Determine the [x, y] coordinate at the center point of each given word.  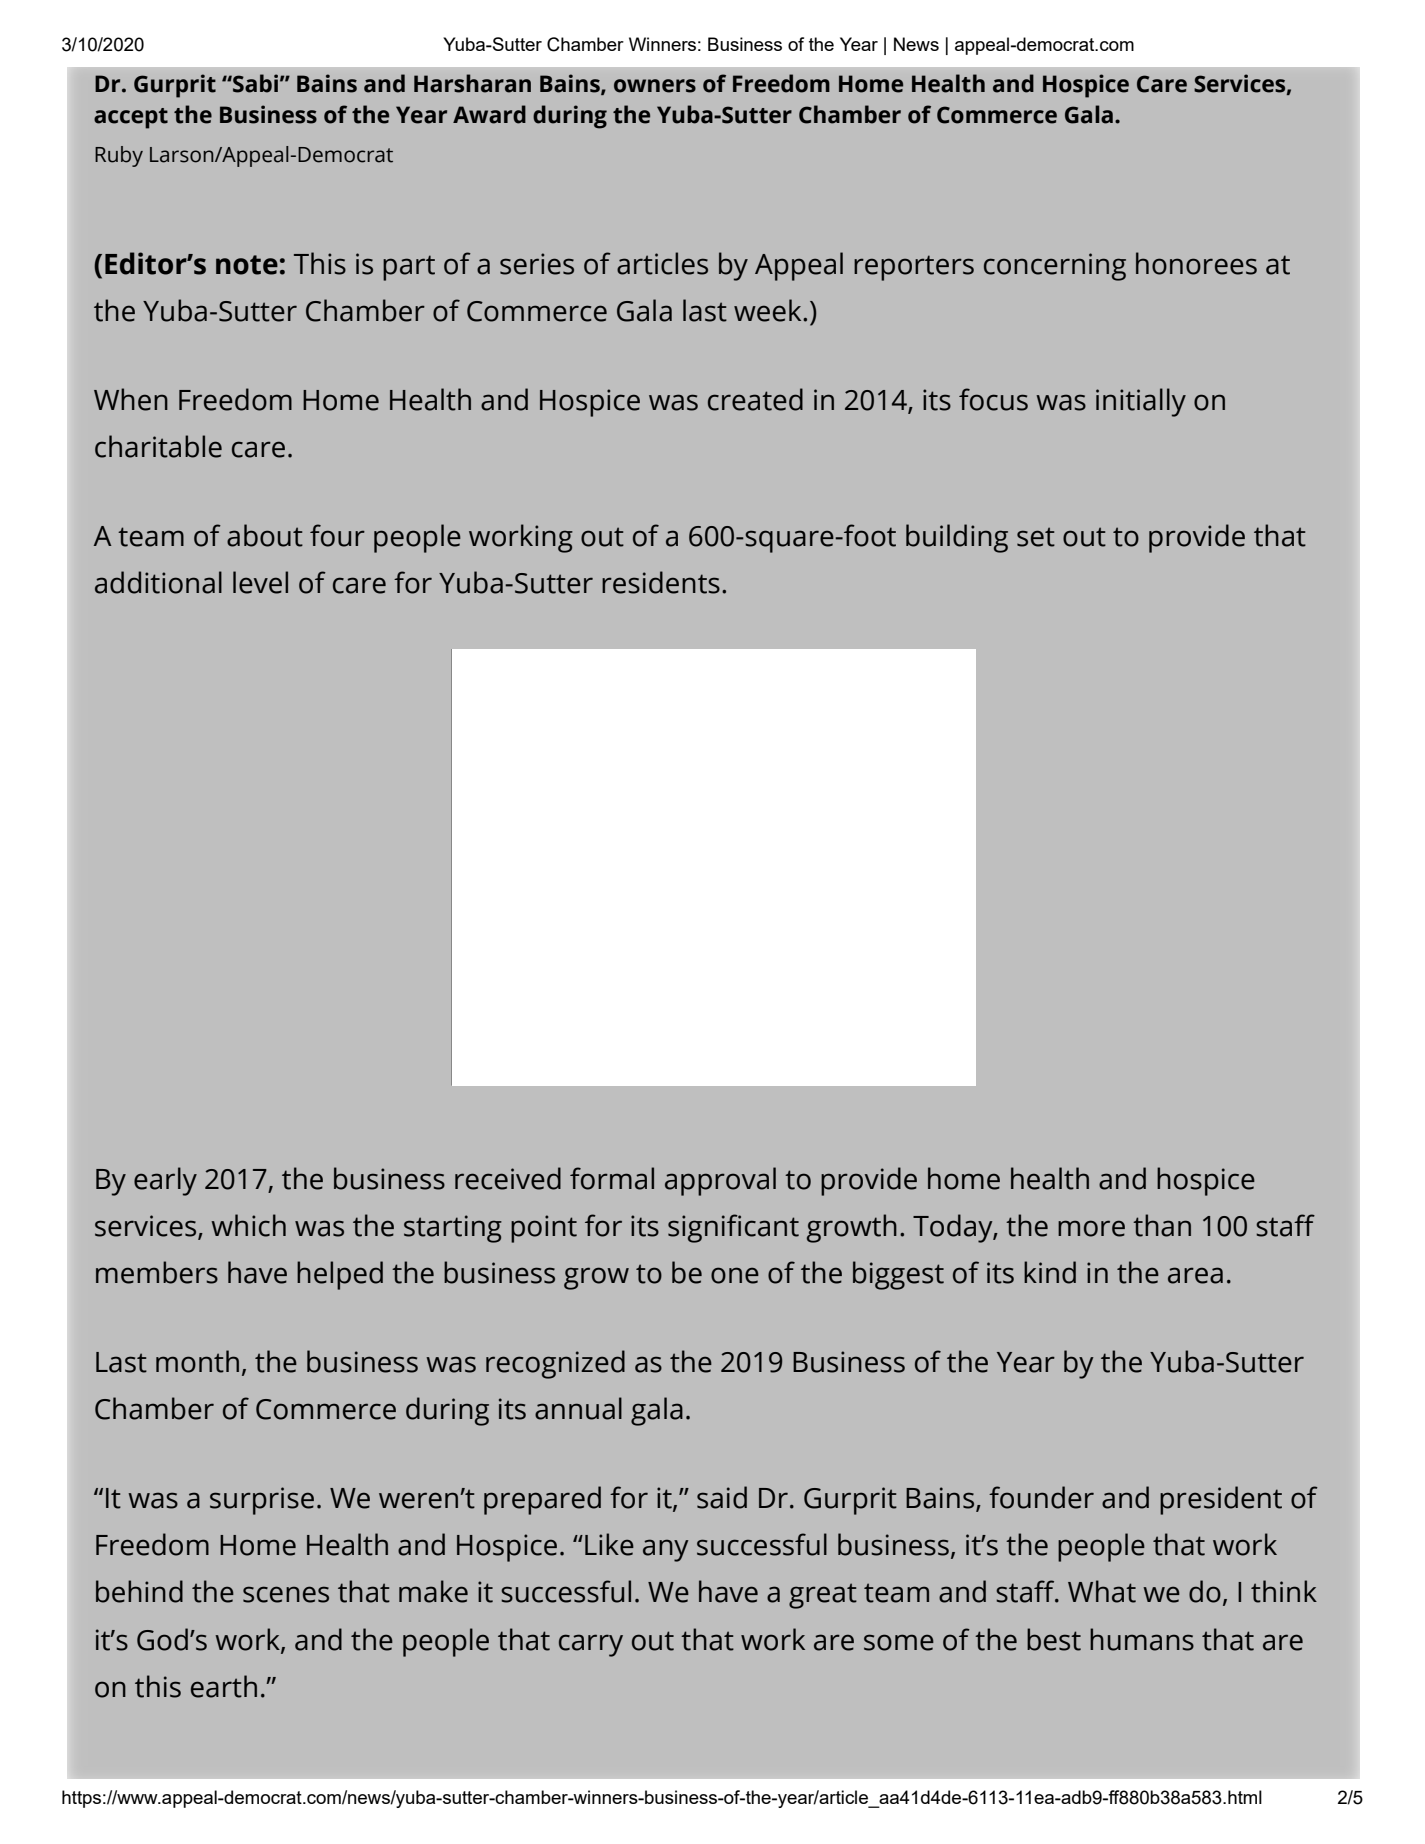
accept [131, 118]
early [165, 1181]
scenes [286, 1594]
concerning [1055, 267]
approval [720, 1181]
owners [655, 86]
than [1162, 1225]
